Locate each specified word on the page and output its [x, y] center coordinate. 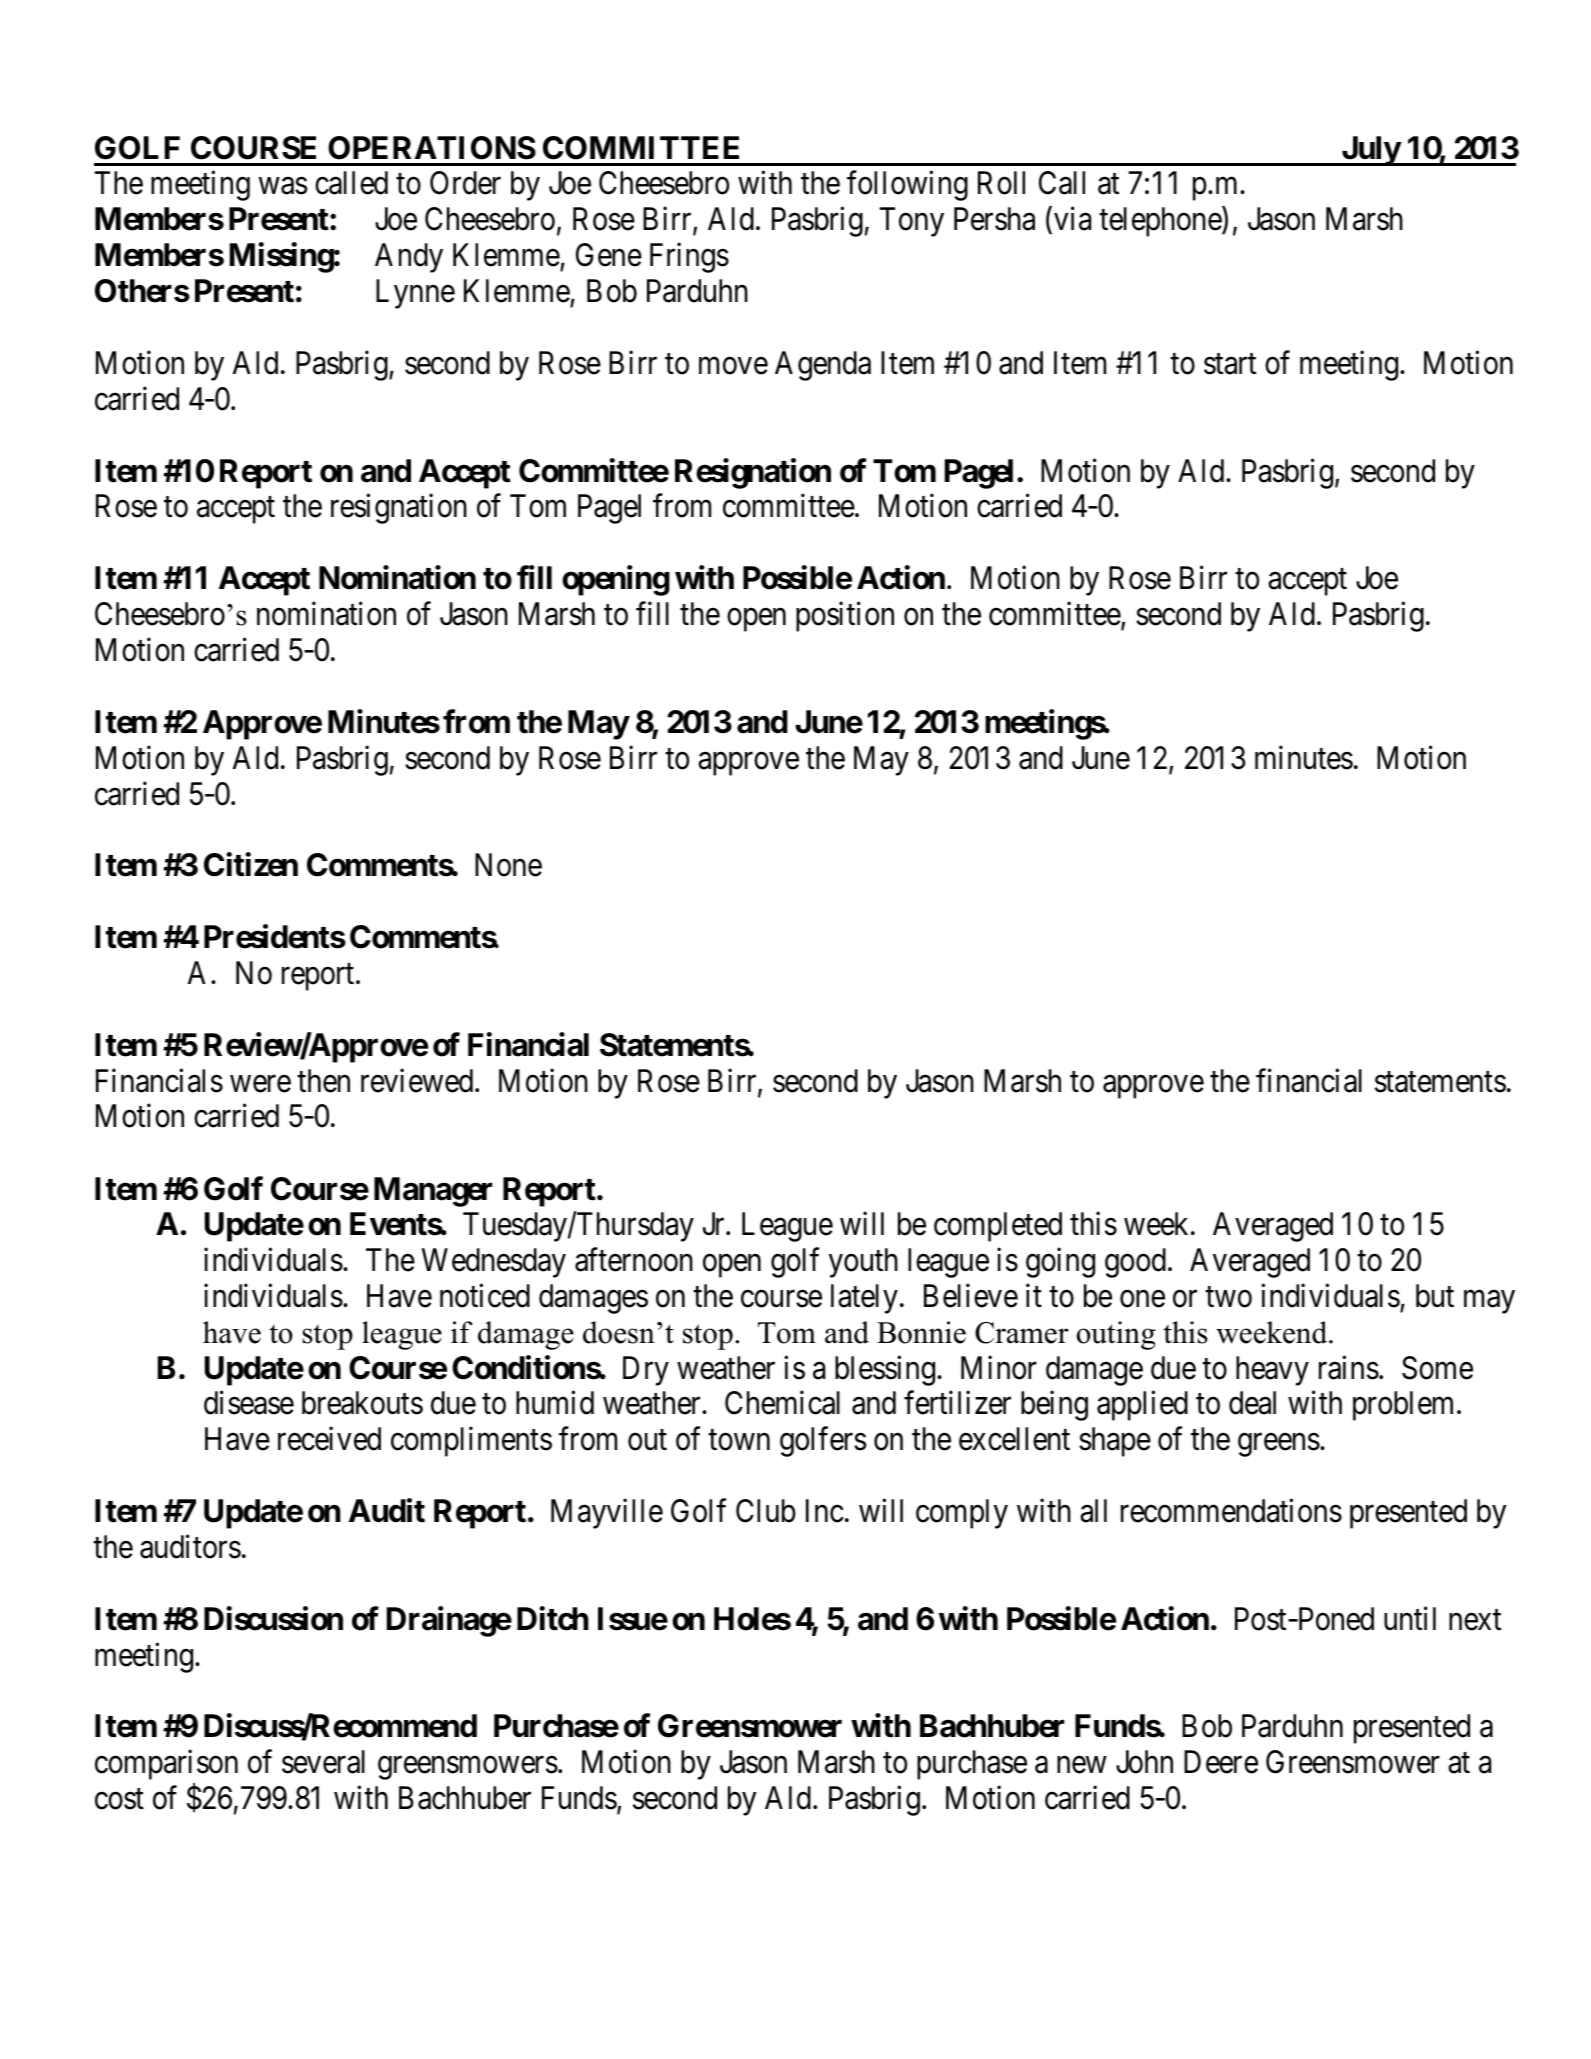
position [845, 617]
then [323, 1081]
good [1135, 1263]
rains [1349, 1367]
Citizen [251, 865]
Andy [409, 258]
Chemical [782, 1403]
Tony [912, 222]
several [323, 1762]
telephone [1161, 222]
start [1230, 364]
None [508, 865]
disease [249, 1403]
